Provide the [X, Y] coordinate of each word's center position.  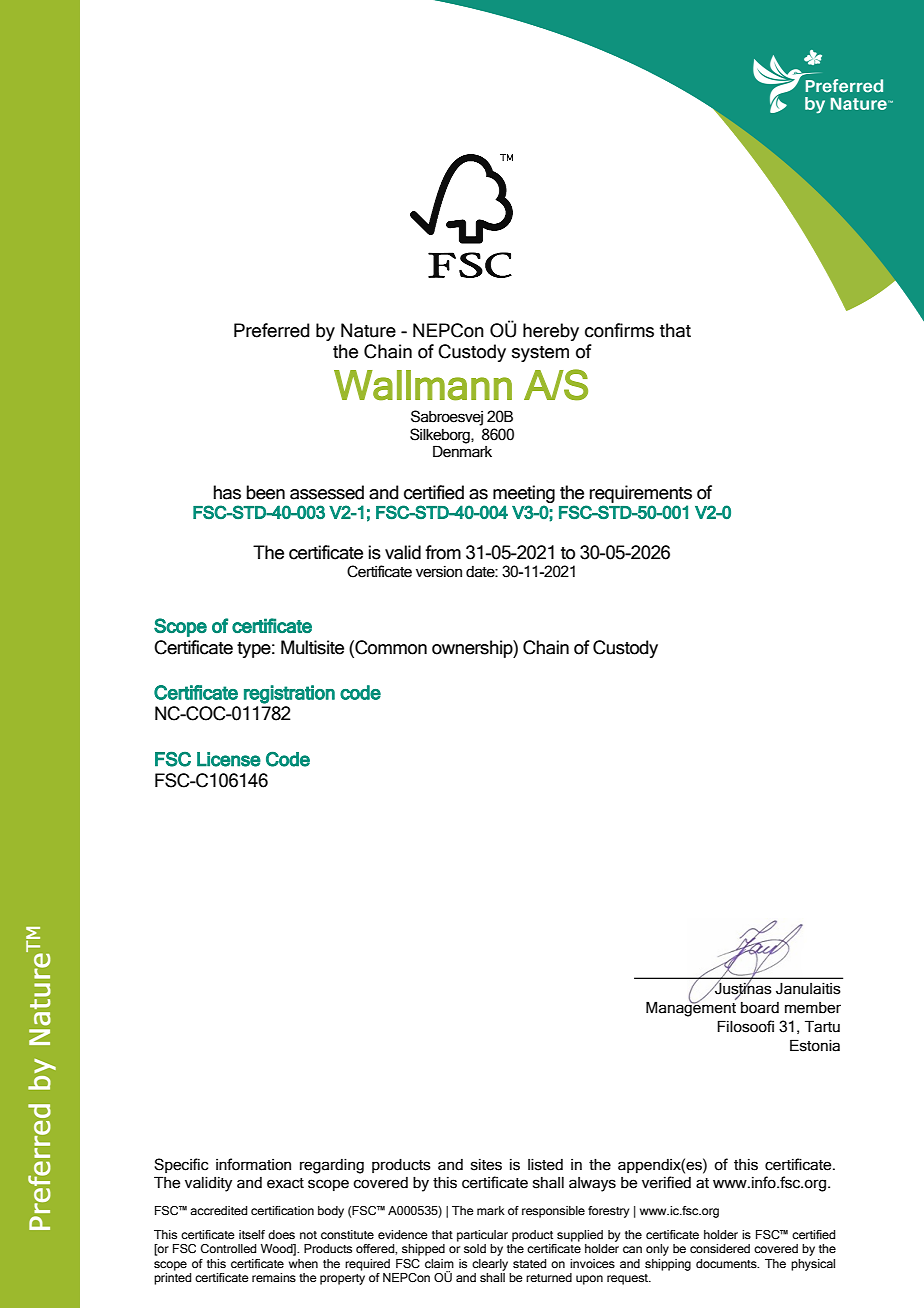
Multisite [312, 647]
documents [727, 1263]
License [229, 759]
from [443, 552]
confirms [619, 330]
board [760, 1008]
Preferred [272, 330]
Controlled [228, 1248]
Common [390, 647]
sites [486, 1165]
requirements [640, 494]
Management [691, 1008]
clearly [490, 1265]
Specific [181, 1165]
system [540, 354]
